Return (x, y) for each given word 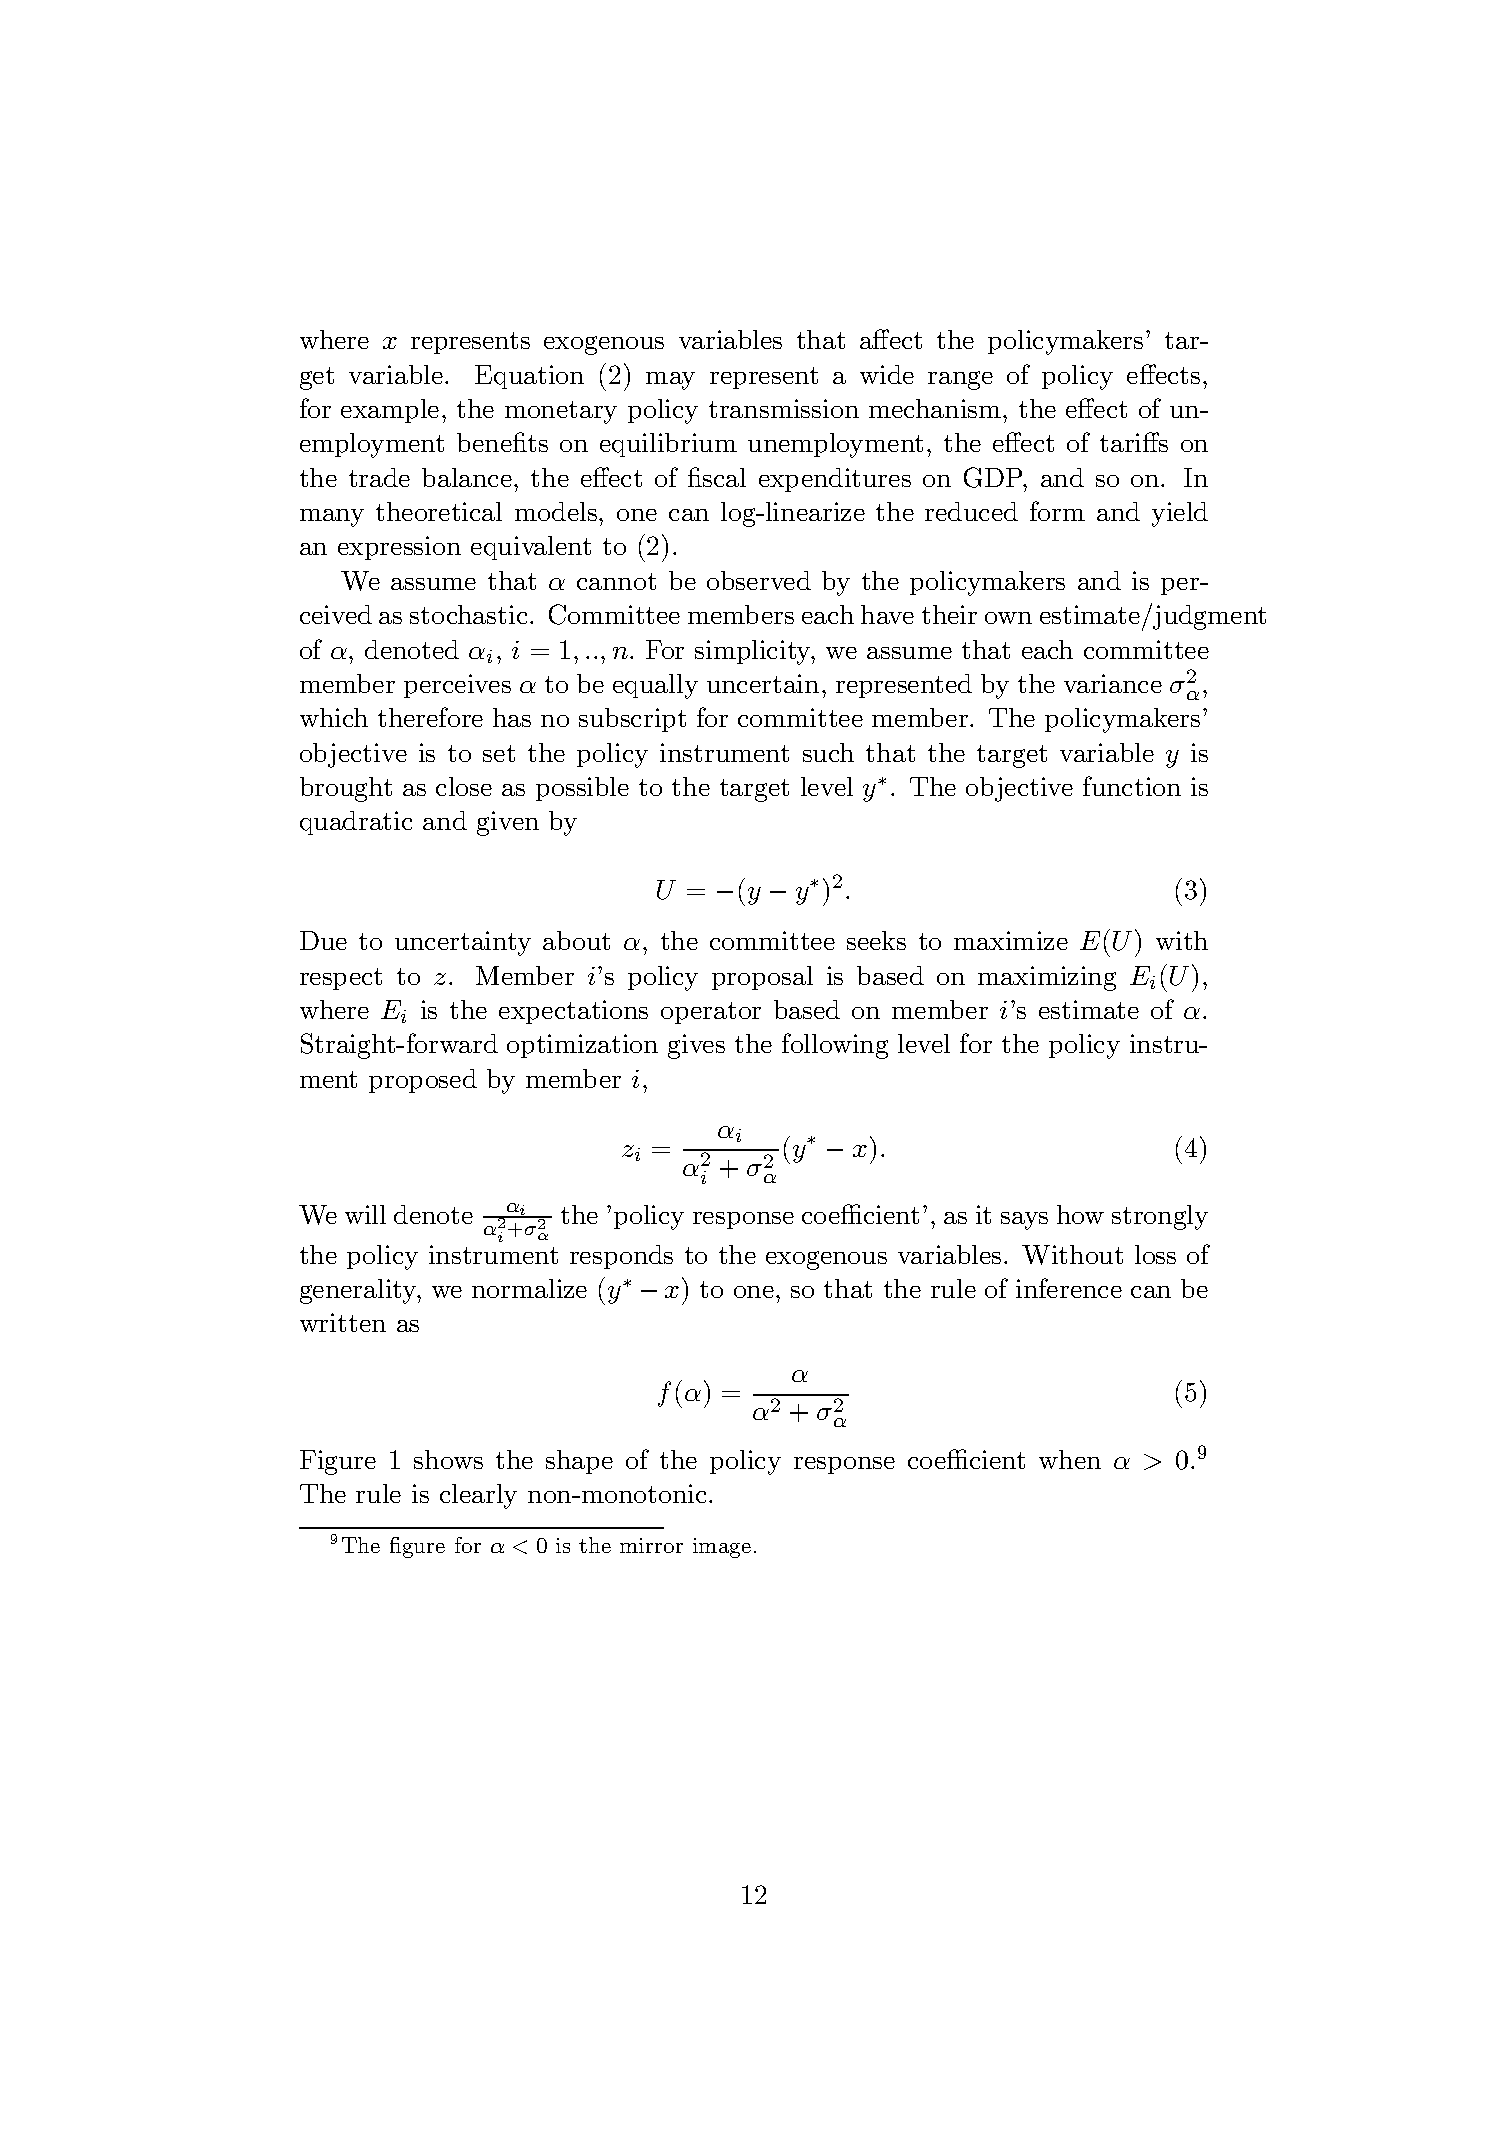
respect (341, 979)
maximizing (1047, 978)
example (390, 411)
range (960, 380)
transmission (784, 408)
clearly (478, 1496)
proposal (762, 978)
